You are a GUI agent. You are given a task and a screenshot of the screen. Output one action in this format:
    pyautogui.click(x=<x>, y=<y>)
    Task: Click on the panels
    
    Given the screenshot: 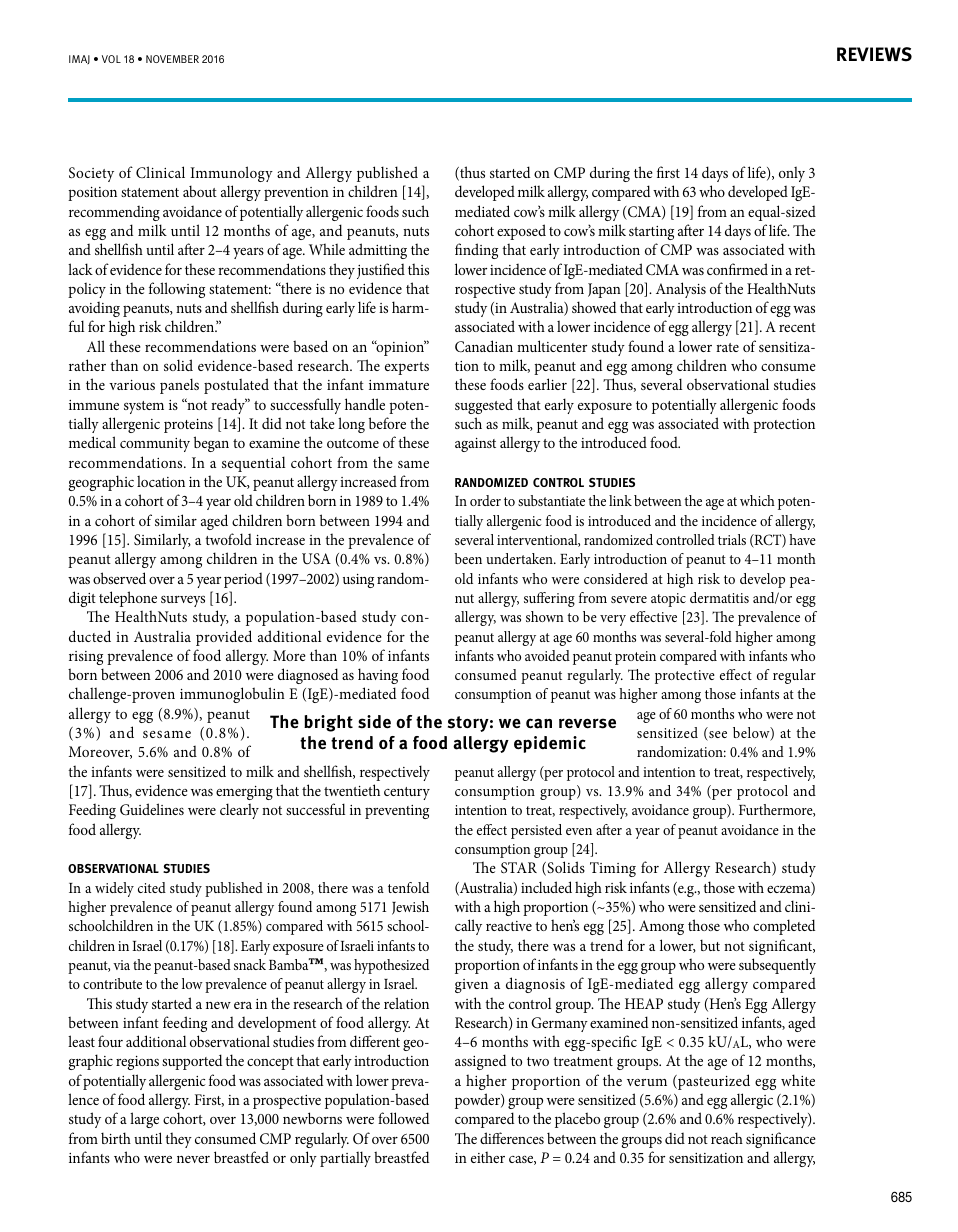 What is the action you would take?
    pyautogui.click(x=179, y=386)
